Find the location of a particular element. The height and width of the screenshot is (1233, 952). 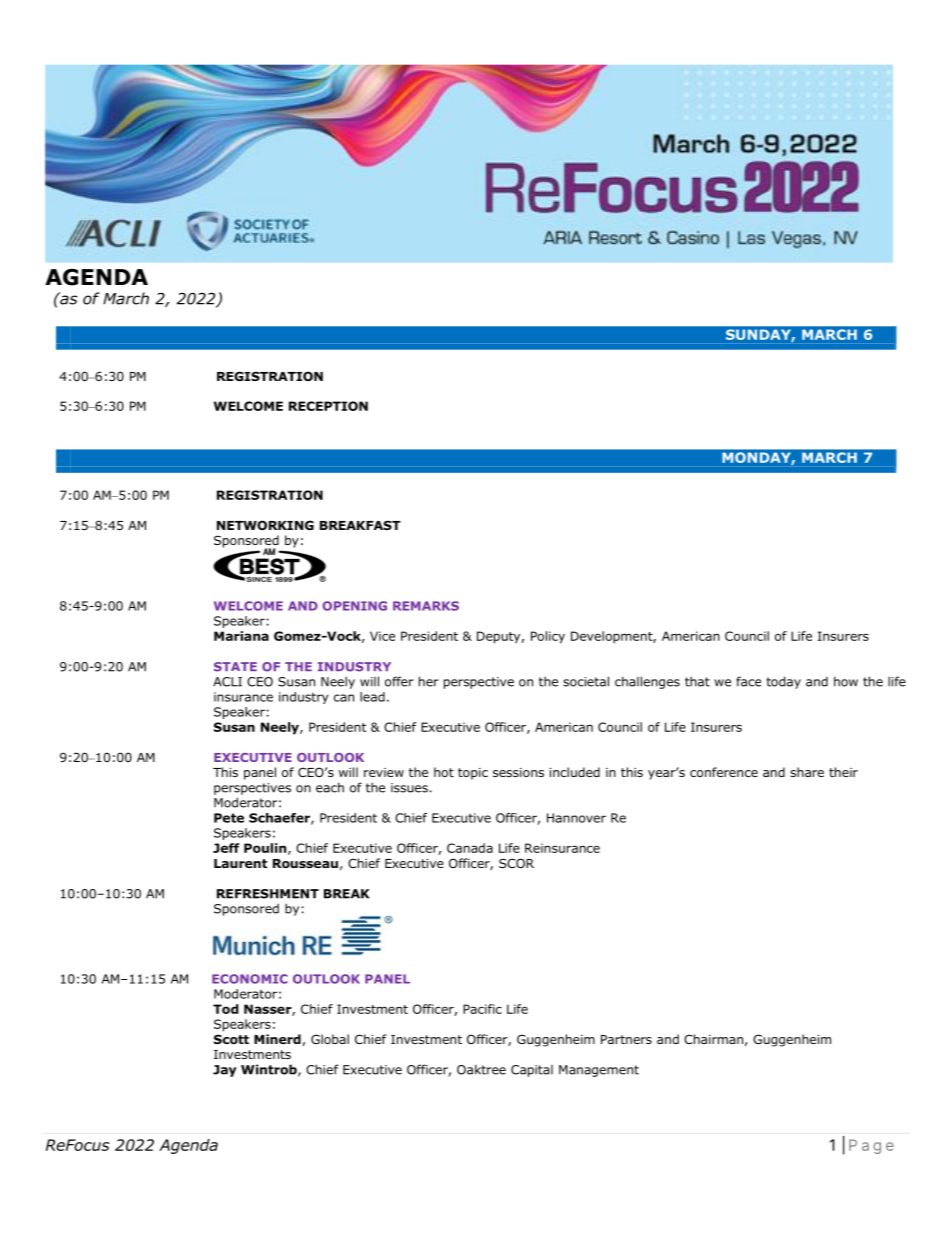

each is located at coordinates (330, 787).
